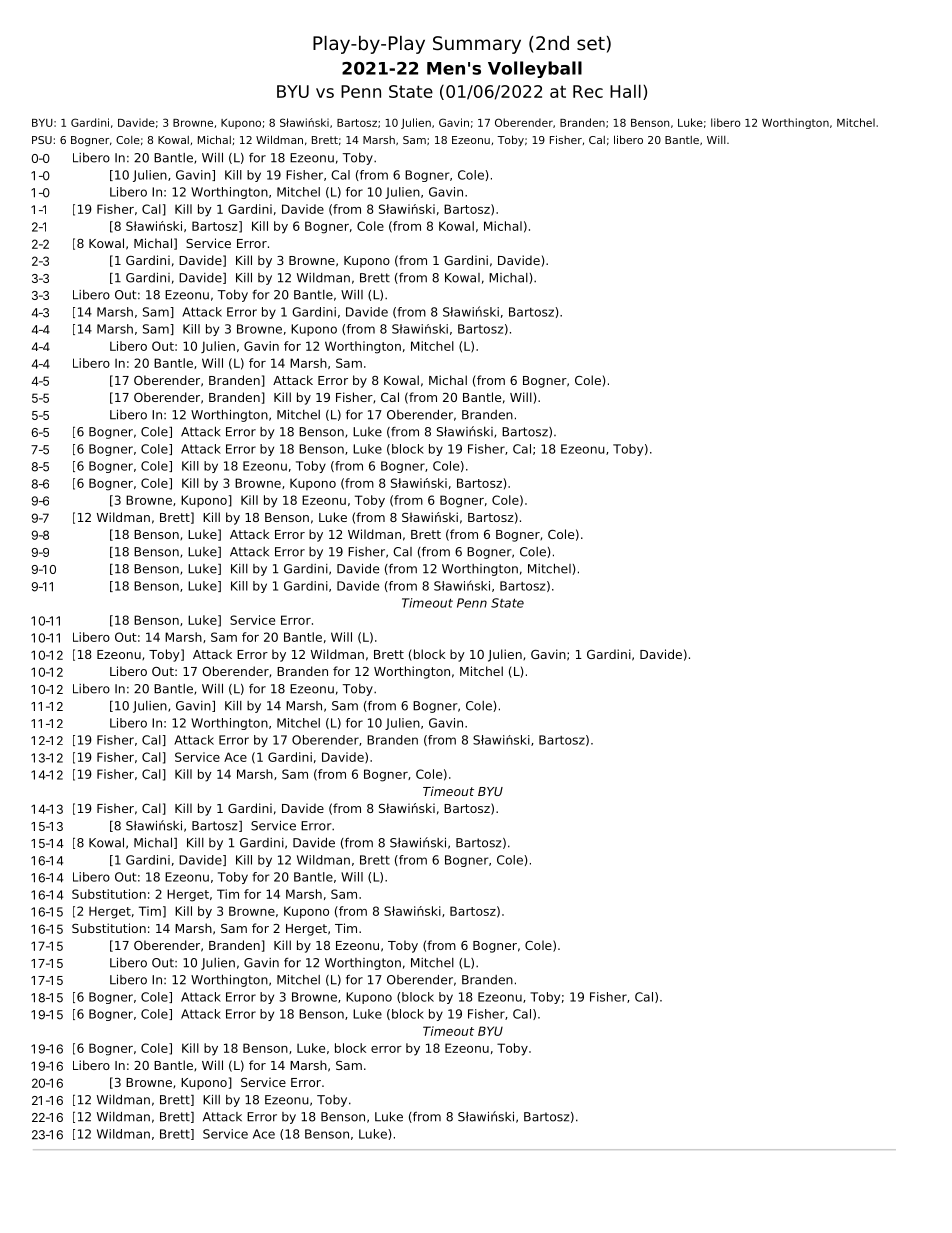  Describe the element at coordinates (591, 44) in the screenshot. I see `set` at that location.
